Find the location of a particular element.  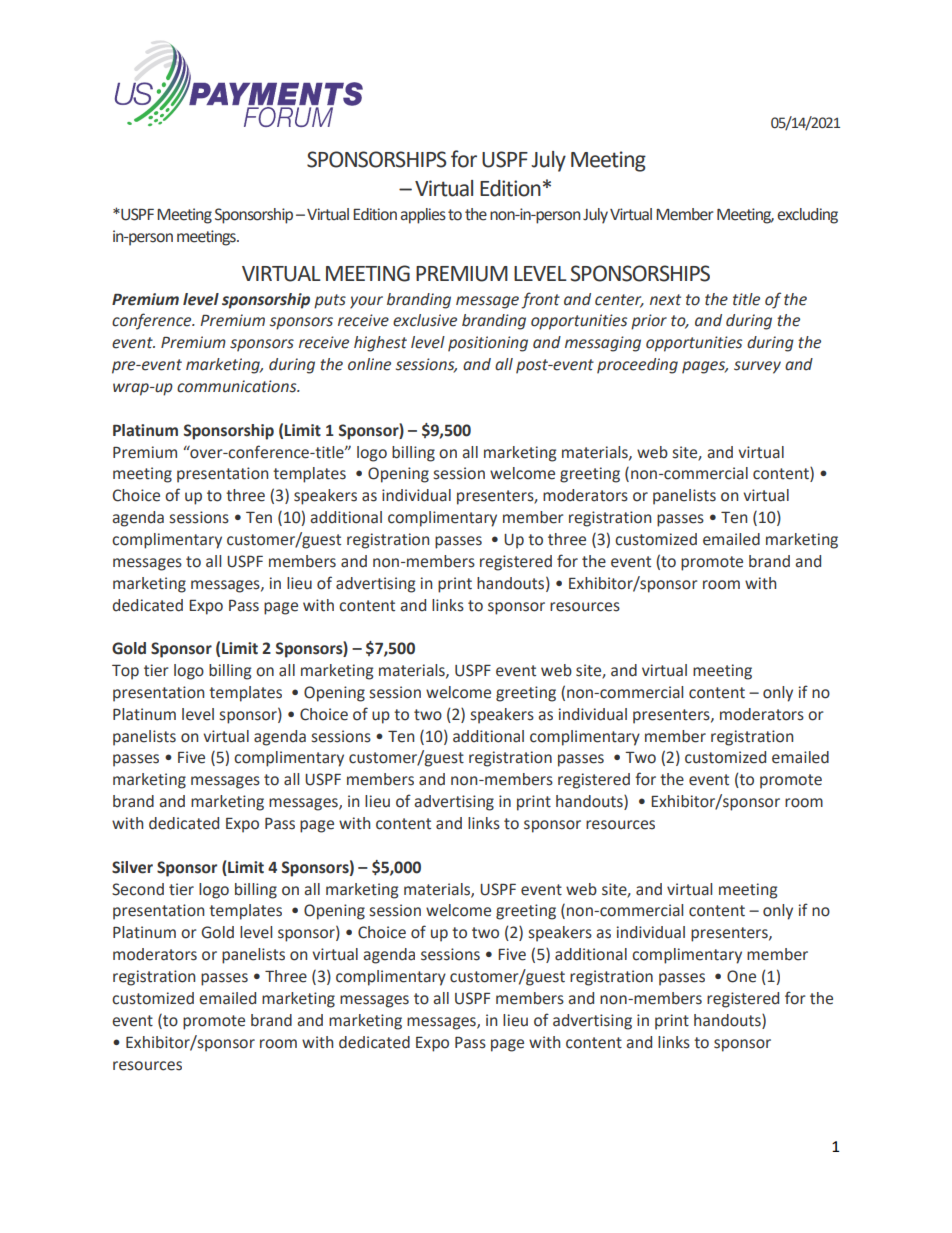

Second is located at coordinates (138, 889).
